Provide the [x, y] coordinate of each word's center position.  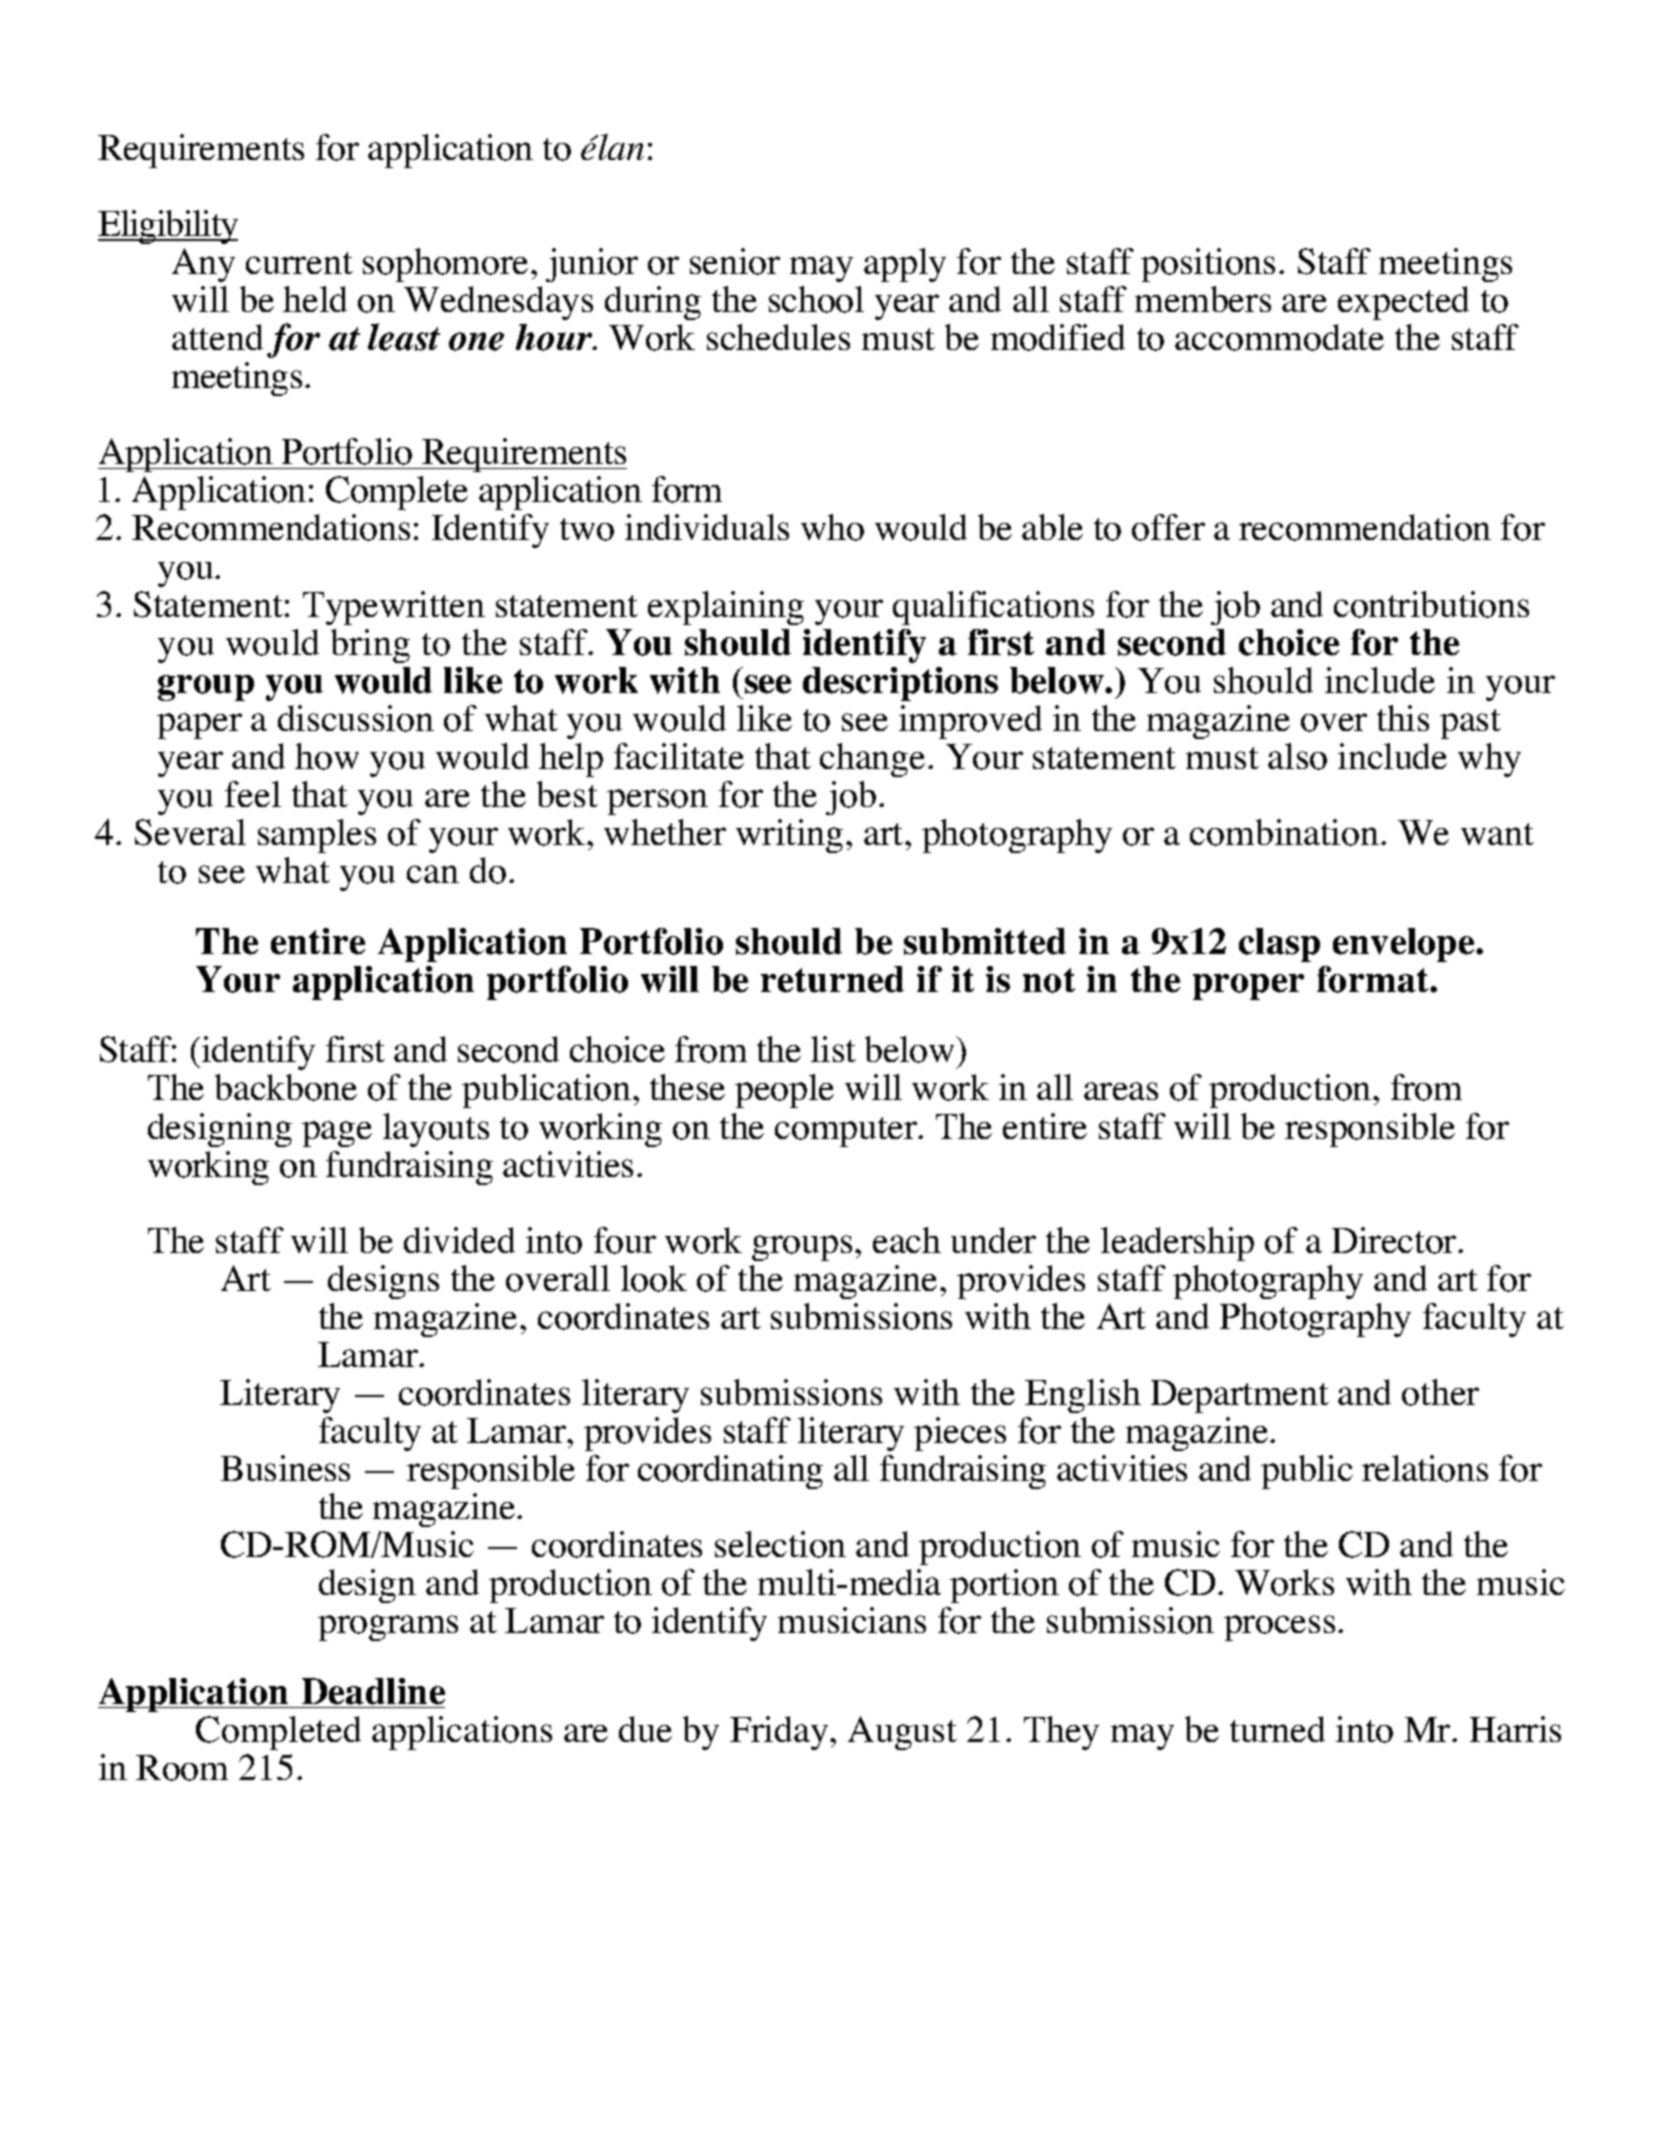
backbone [286, 1087]
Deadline [373, 1691]
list [833, 1049]
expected [1403, 303]
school [816, 299]
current [299, 263]
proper [1248, 987]
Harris [1515, 1729]
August [902, 1733]
